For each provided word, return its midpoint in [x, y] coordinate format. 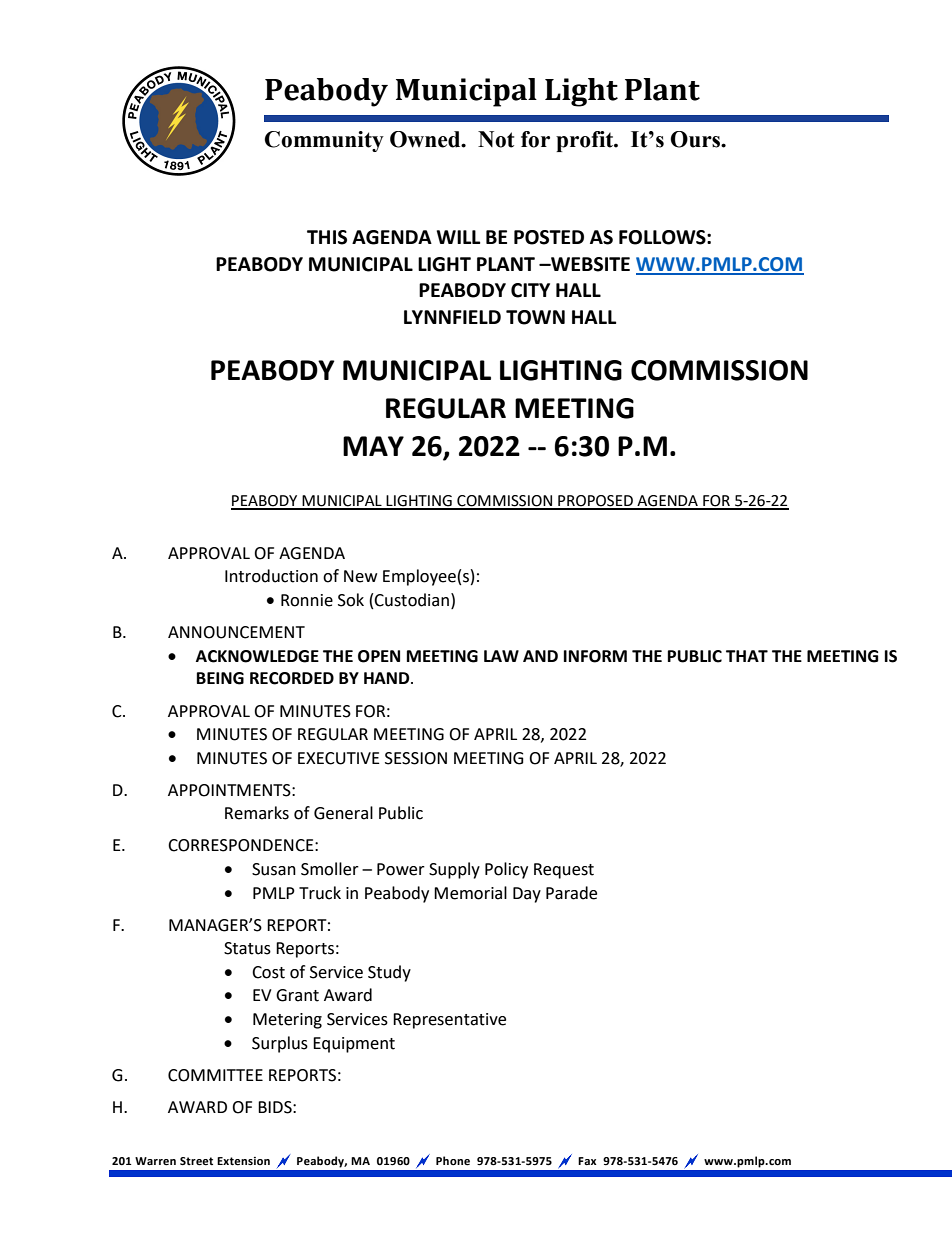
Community [324, 141]
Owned [426, 139]
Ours [696, 139]
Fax [587, 1161]
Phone [453, 1161]
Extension [243, 1161]
